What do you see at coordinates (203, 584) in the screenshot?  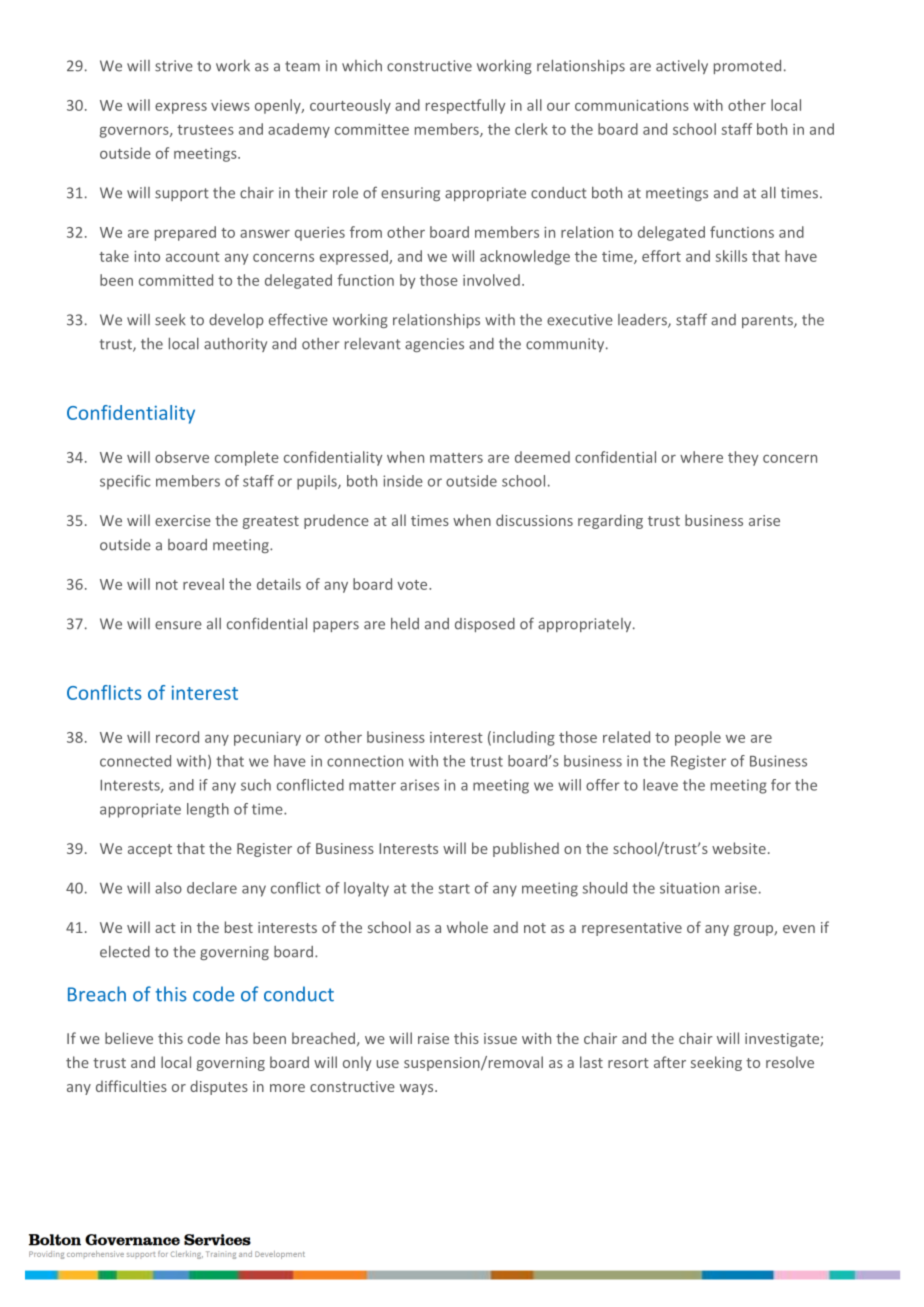 I see `reveal` at bounding box center [203, 584].
